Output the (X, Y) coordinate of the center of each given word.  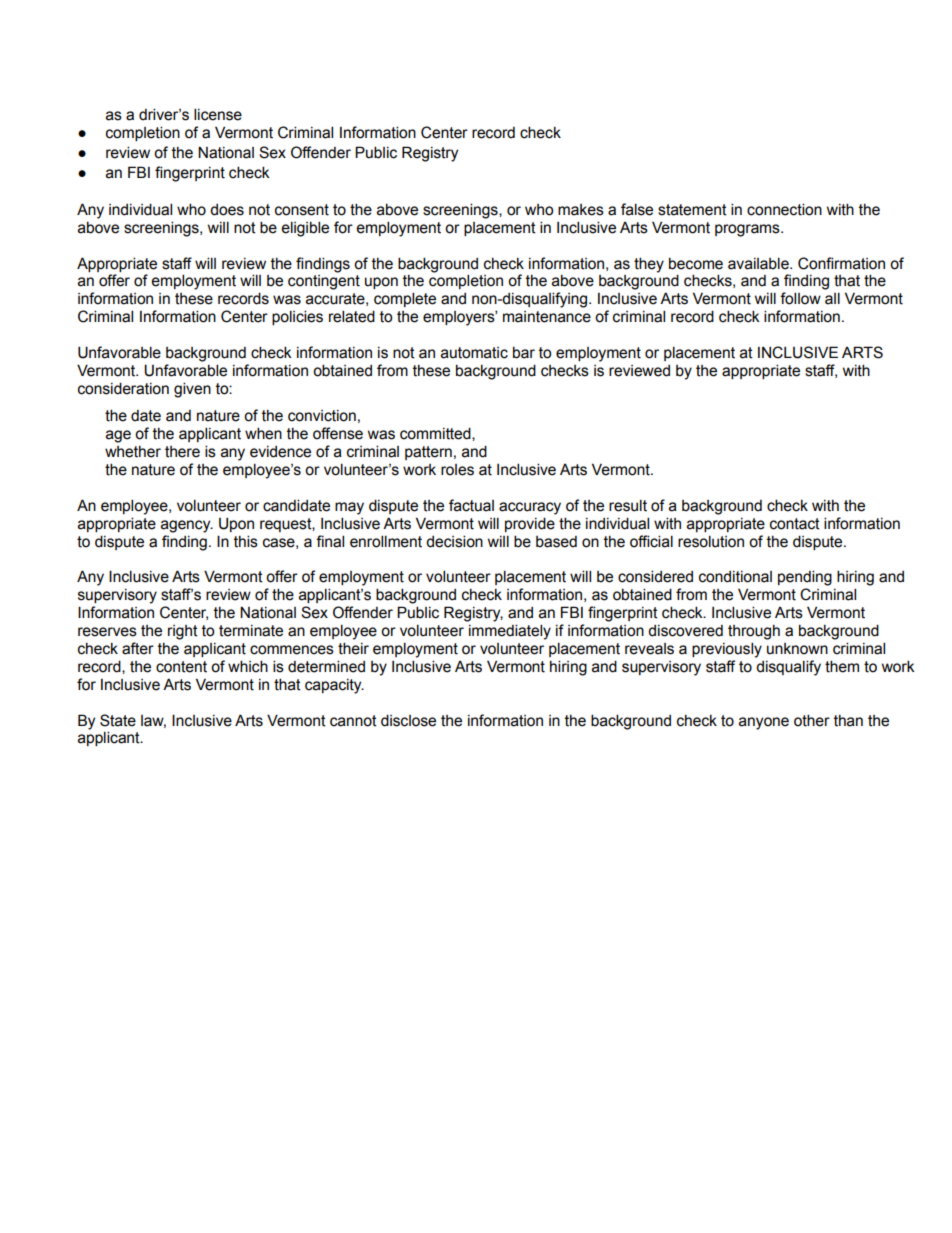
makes (581, 210)
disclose (408, 720)
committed (436, 434)
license (218, 114)
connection (784, 209)
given (192, 390)
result (628, 505)
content (181, 667)
